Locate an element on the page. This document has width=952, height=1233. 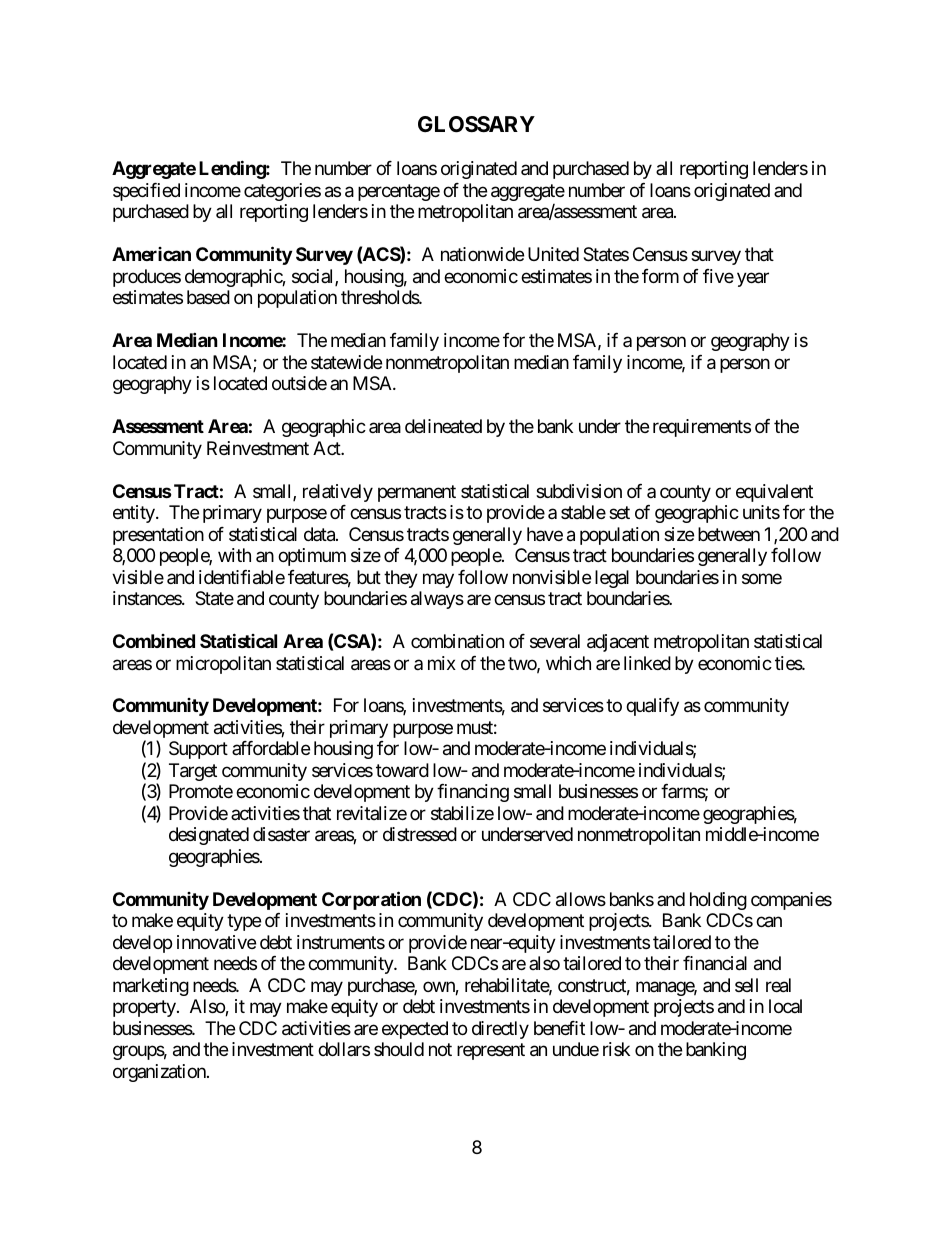
between is located at coordinates (729, 534).
